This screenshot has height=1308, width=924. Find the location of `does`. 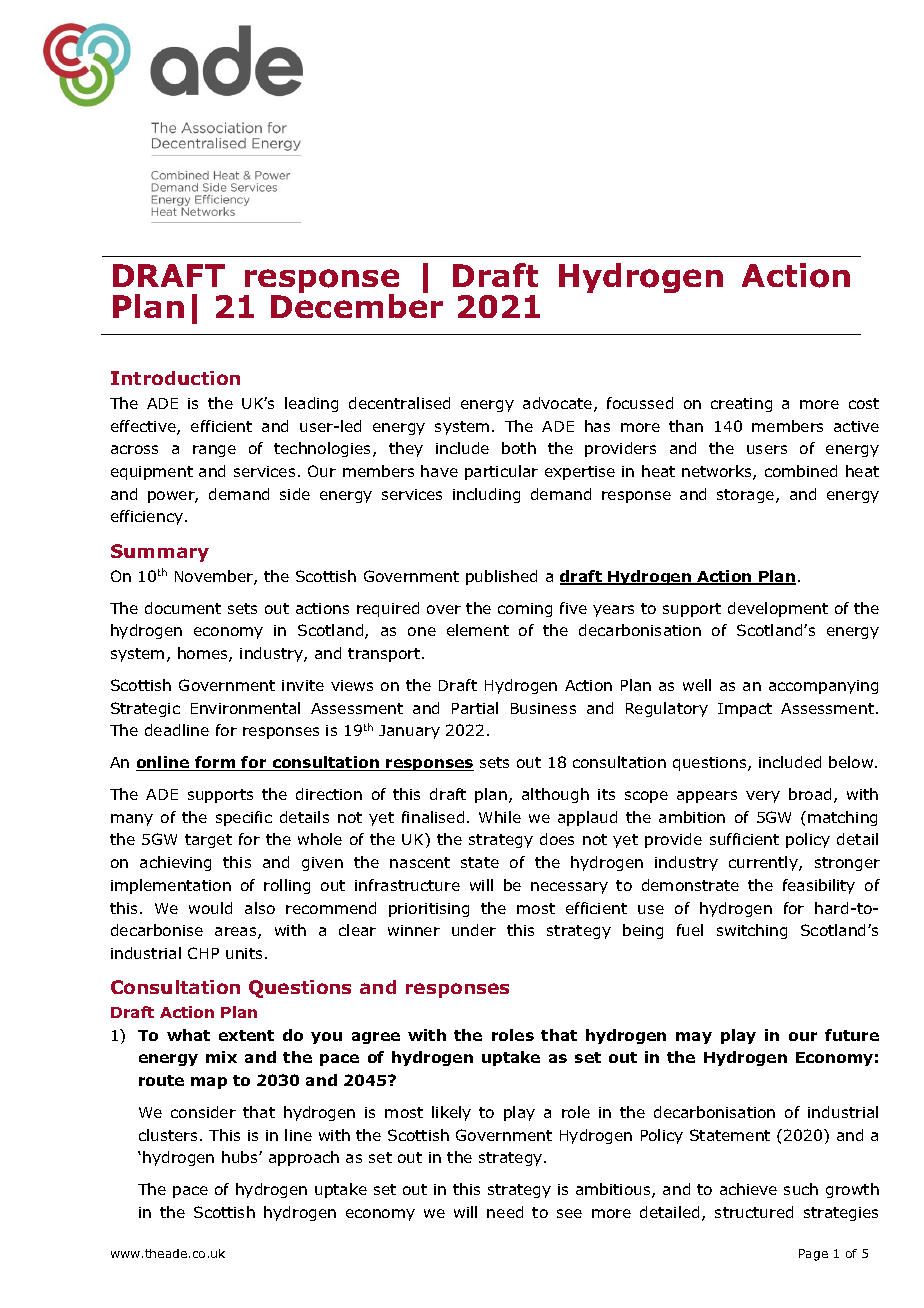

does is located at coordinates (557, 839).
